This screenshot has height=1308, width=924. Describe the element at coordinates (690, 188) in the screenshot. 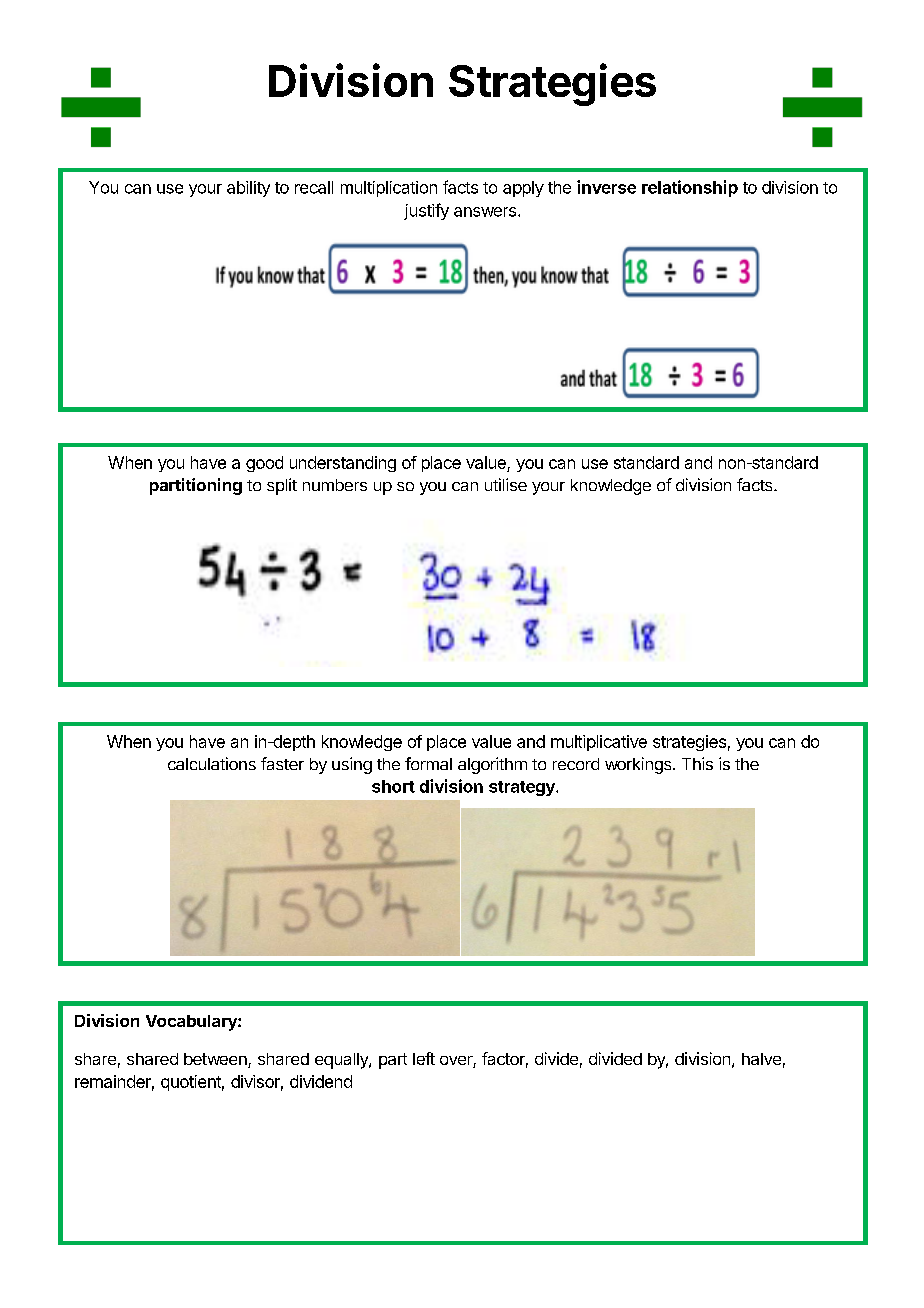

I see `relationship` at that location.
